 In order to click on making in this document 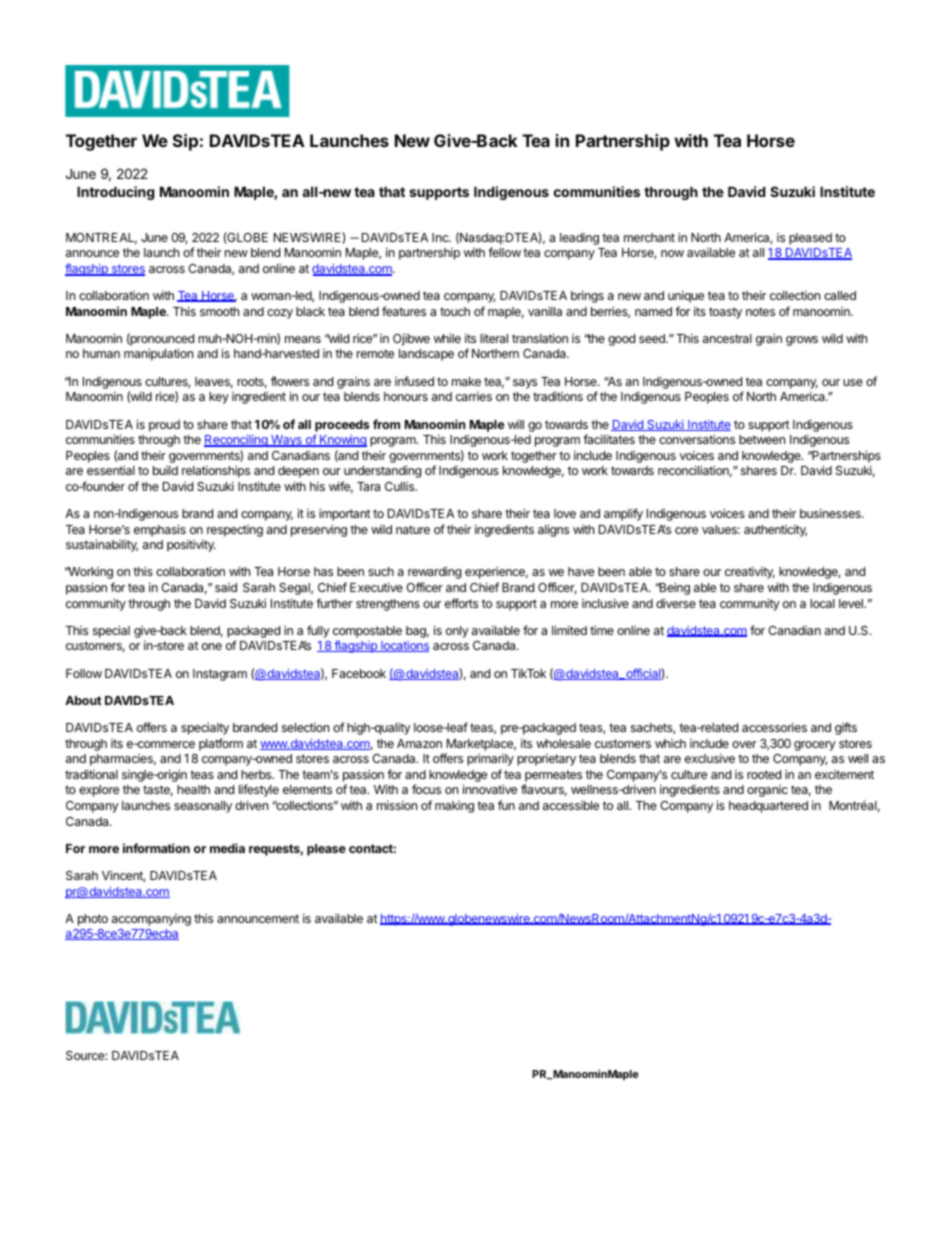, I will do `click(454, 806)`.
